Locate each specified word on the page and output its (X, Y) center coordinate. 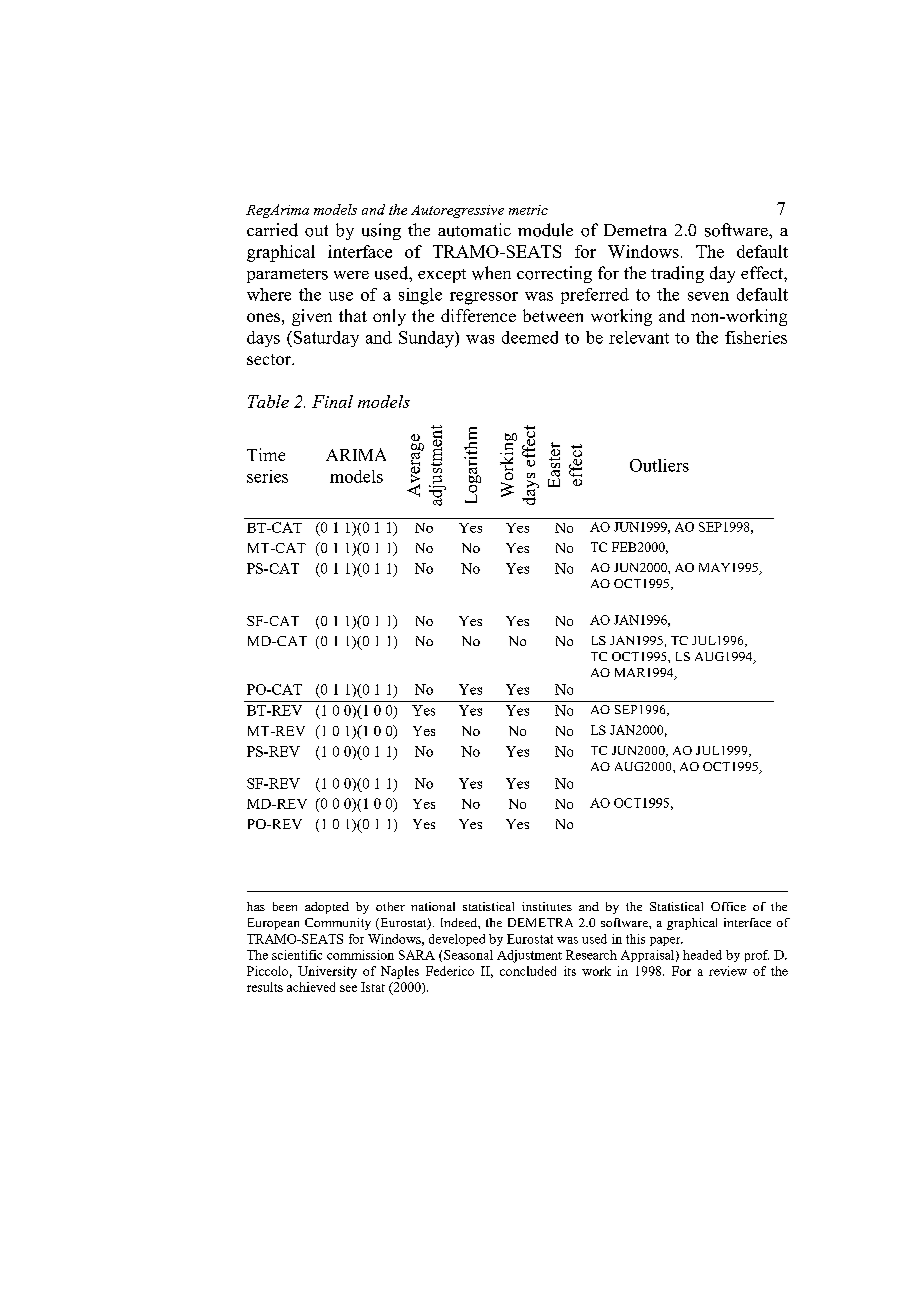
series (267, 476)
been (285, 906)
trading (677, 274)
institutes (547, 906)
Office (728, 906)
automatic (474, 230)
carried (272, 230)
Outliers (659, 465)
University (327, 972)
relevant (639, 337)
